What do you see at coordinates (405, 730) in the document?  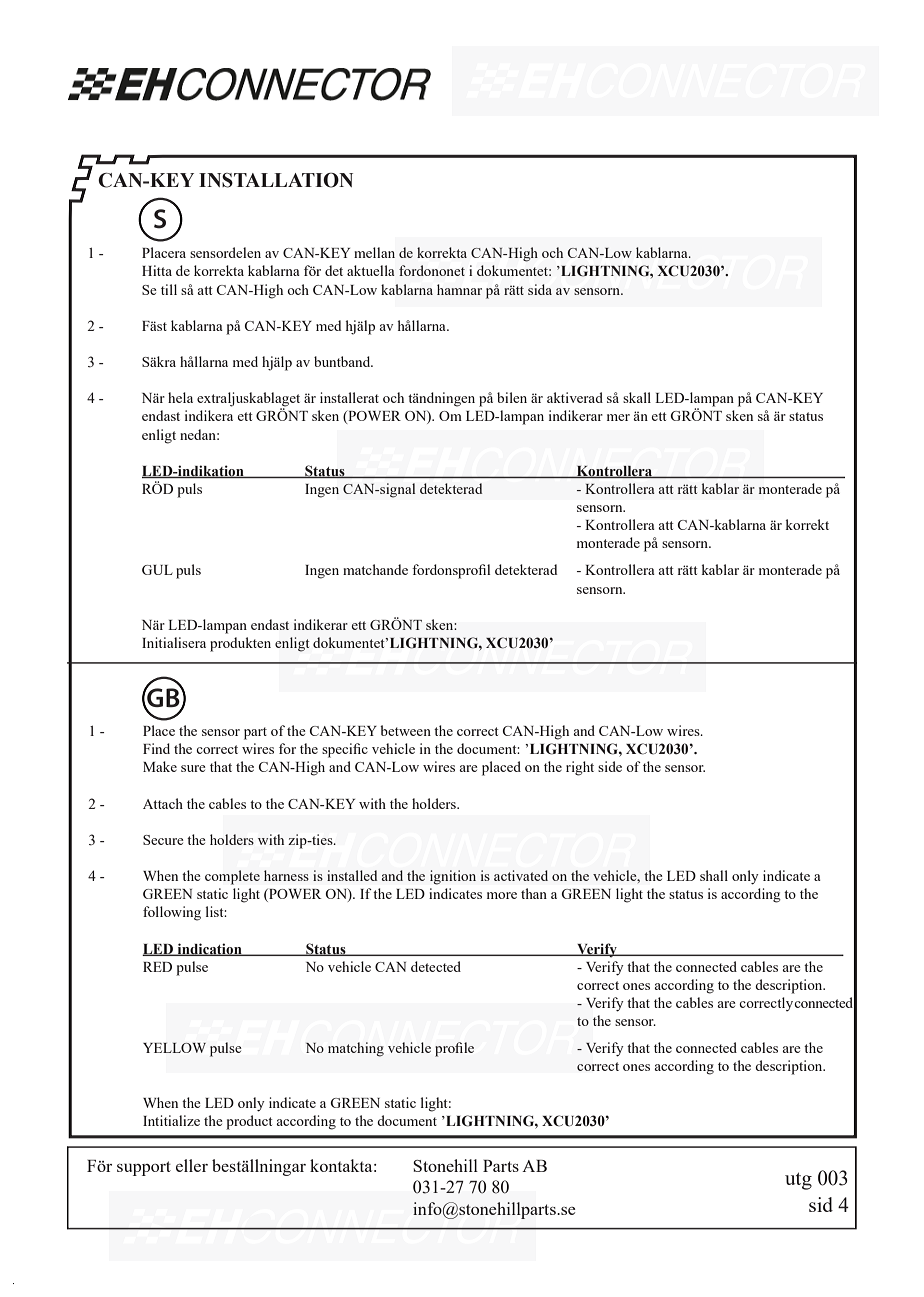 I see `between` at bounding box center [405, 730].
